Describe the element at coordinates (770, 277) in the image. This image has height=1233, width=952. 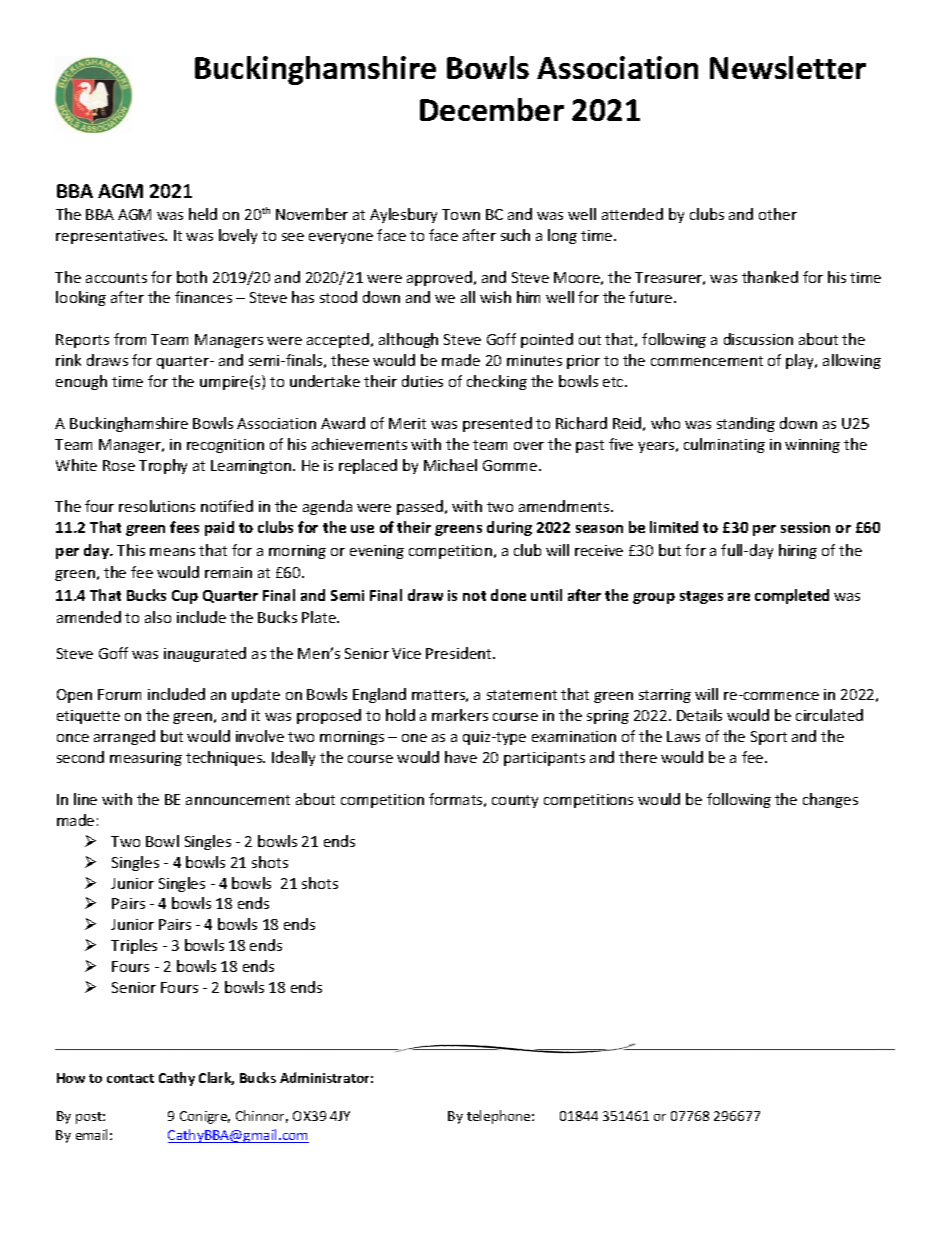
I see `thanked` at that location.
